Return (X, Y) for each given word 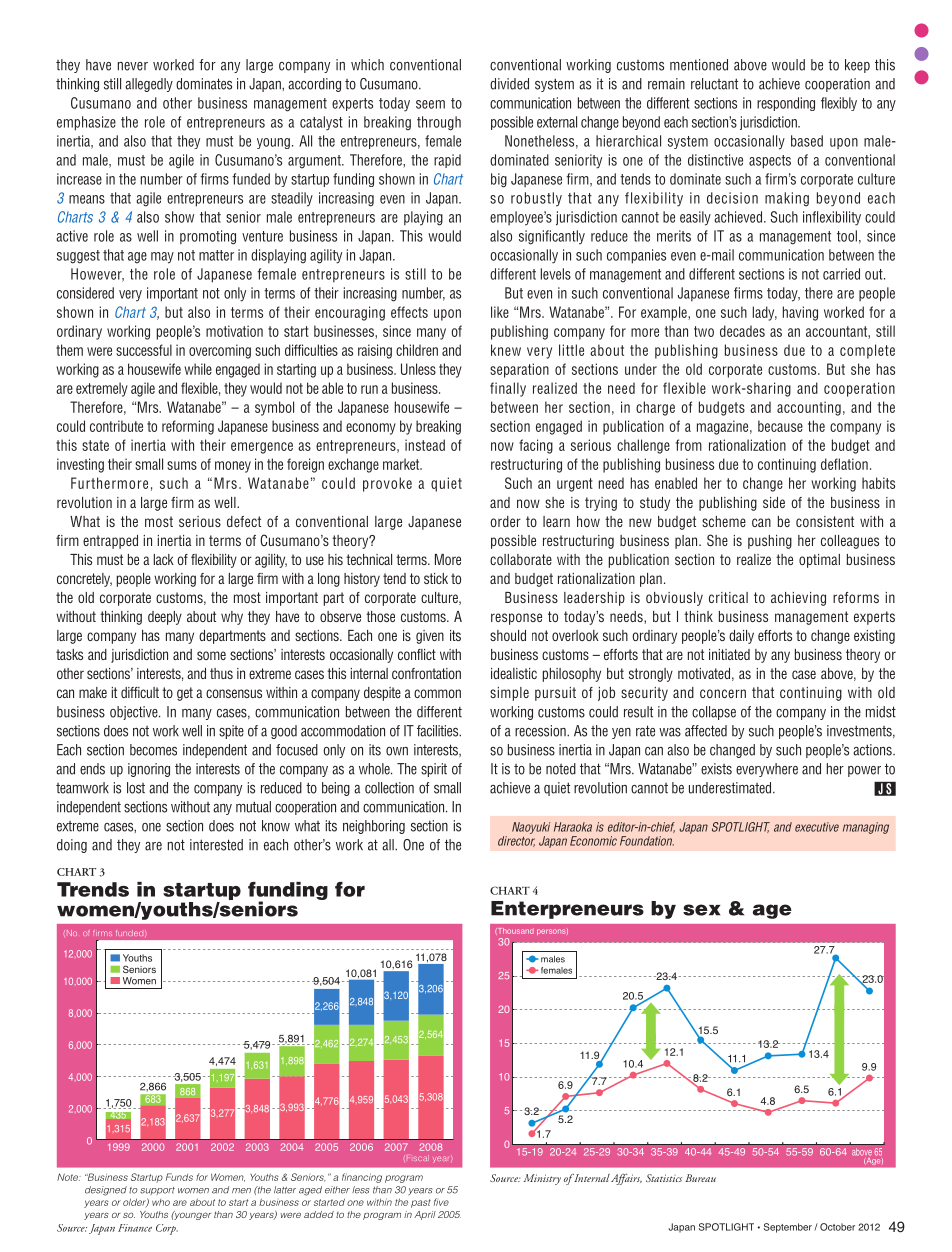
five (441, 1202)
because (780, 426)
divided (509, 84)
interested (216, 845)
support (157, 1191)
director (516, 841)
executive (817, 827)
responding (786, 104)
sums (182, 465)
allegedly (149, 85)
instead (425, 445)
